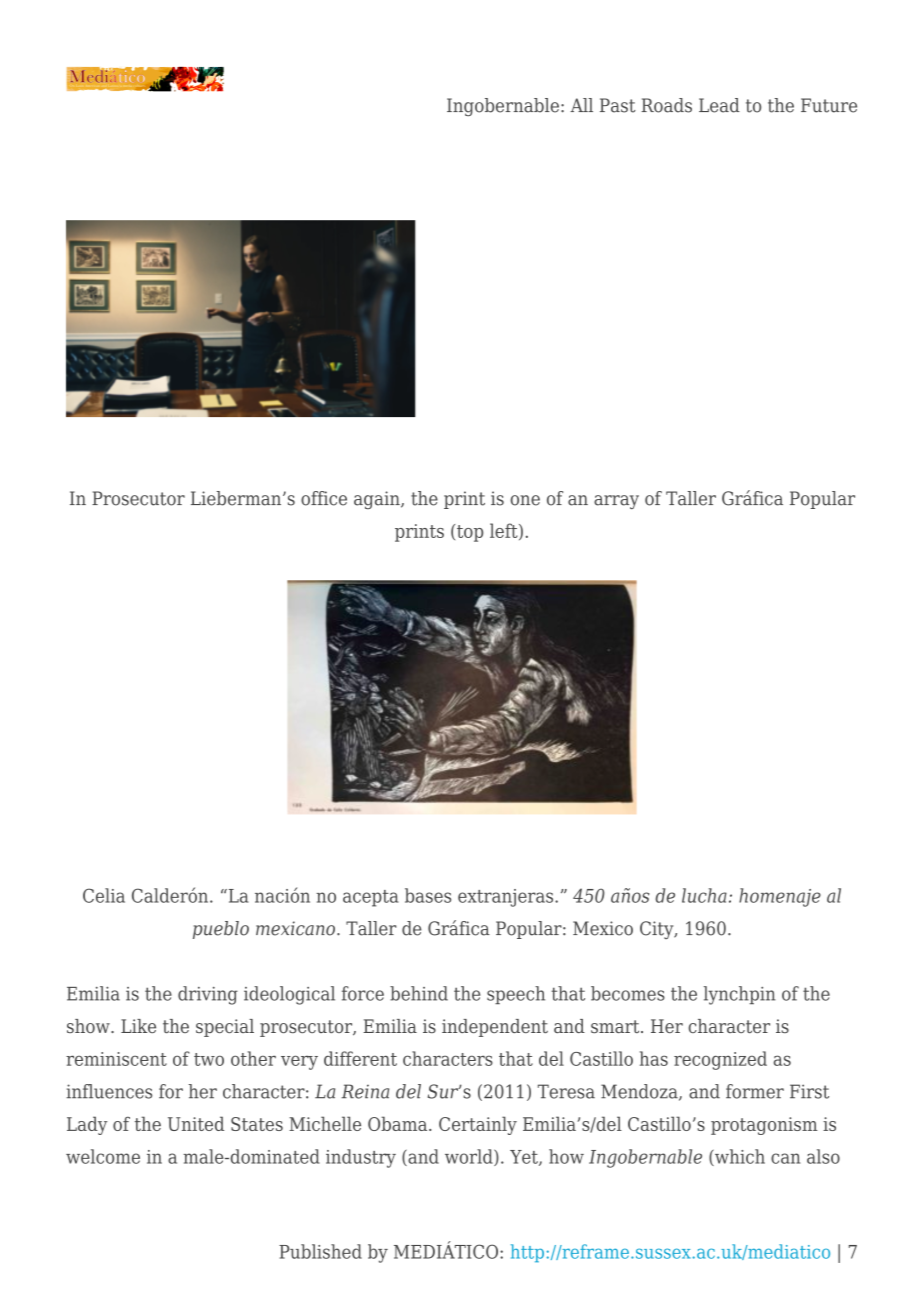 The width and height of the document is (924, 1308). What do you see at coordinates (618, 105) in the document?
I see `Past` at bounding box center [618, 105].
